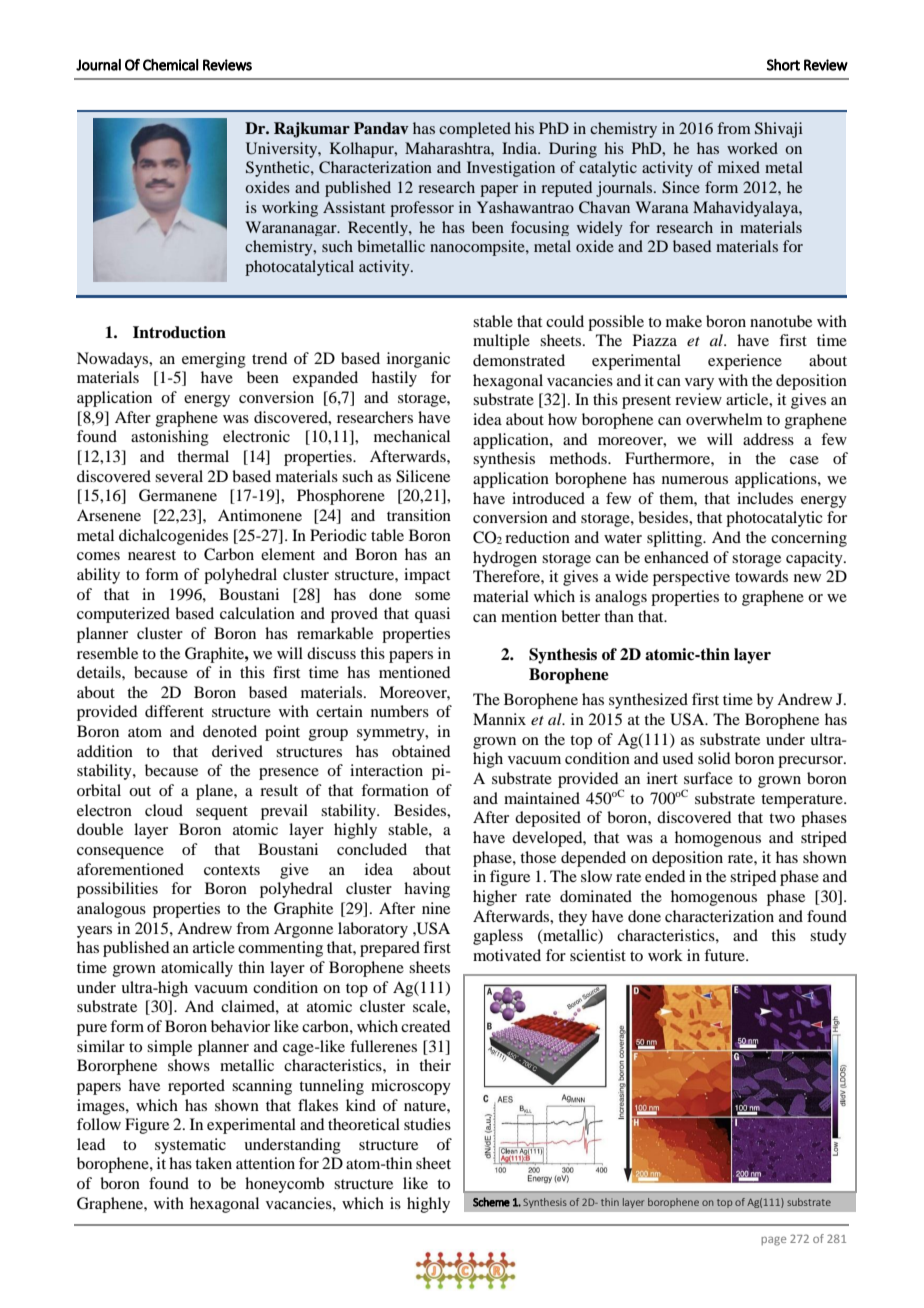 The width and height of the image is (924, 1308). I want to click on Chemical, so click(171, 65).
